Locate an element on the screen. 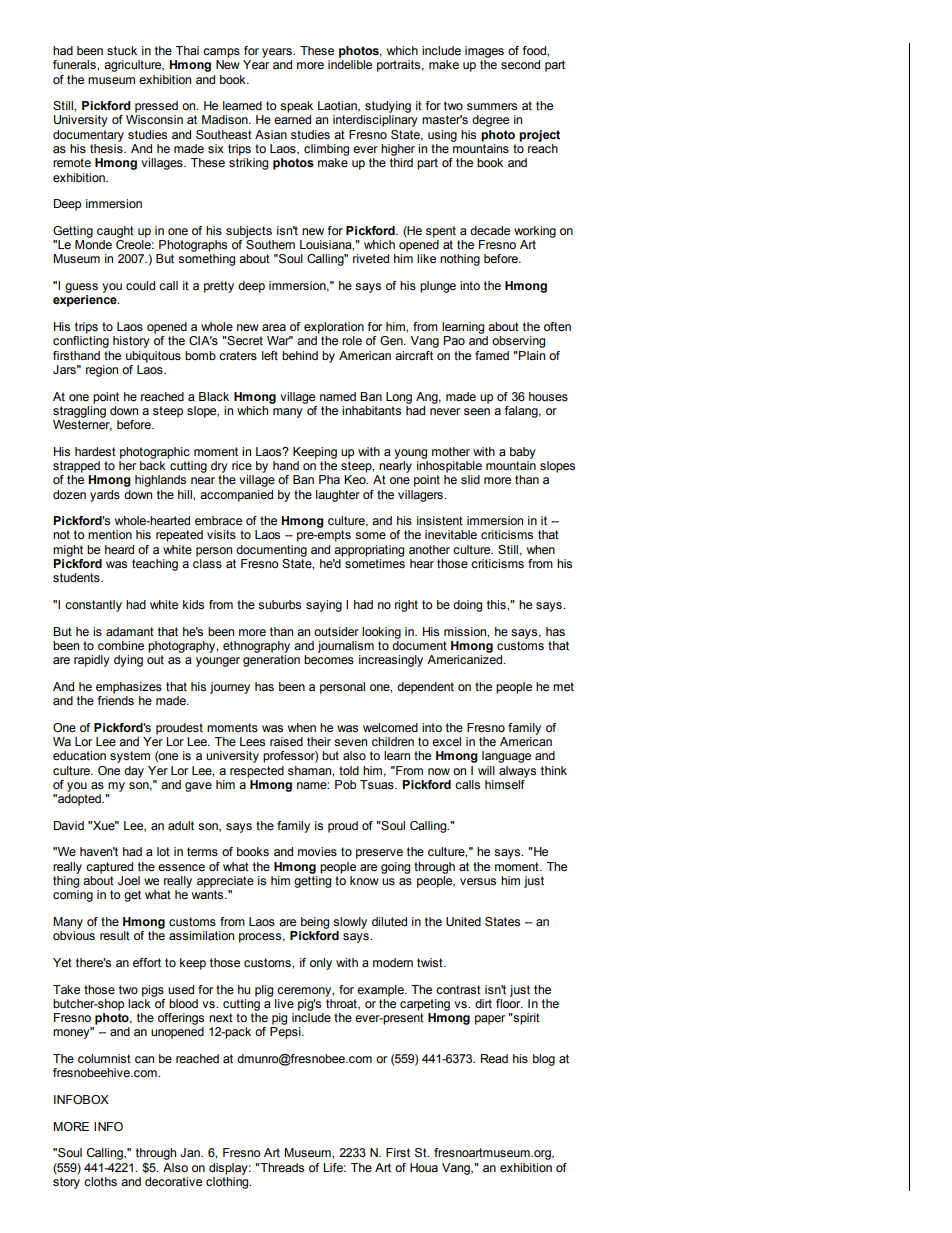  hardest is located at coordinates (95, 451).
